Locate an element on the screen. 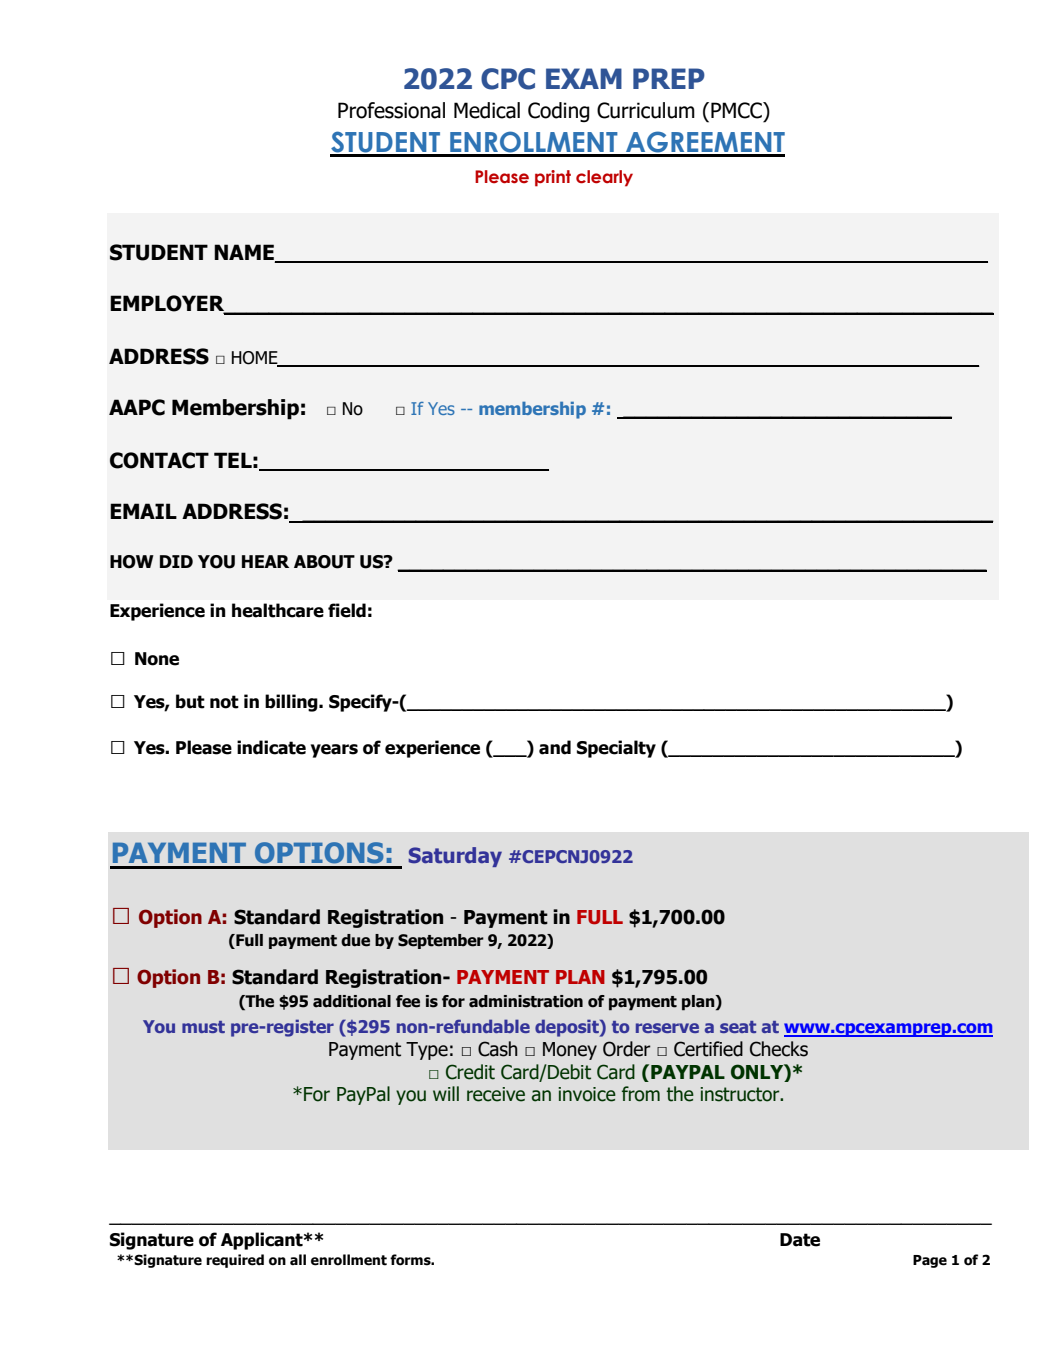 The width and height of the screenshot is (1057, 1368). required is located at coordinates (235, 1261).
